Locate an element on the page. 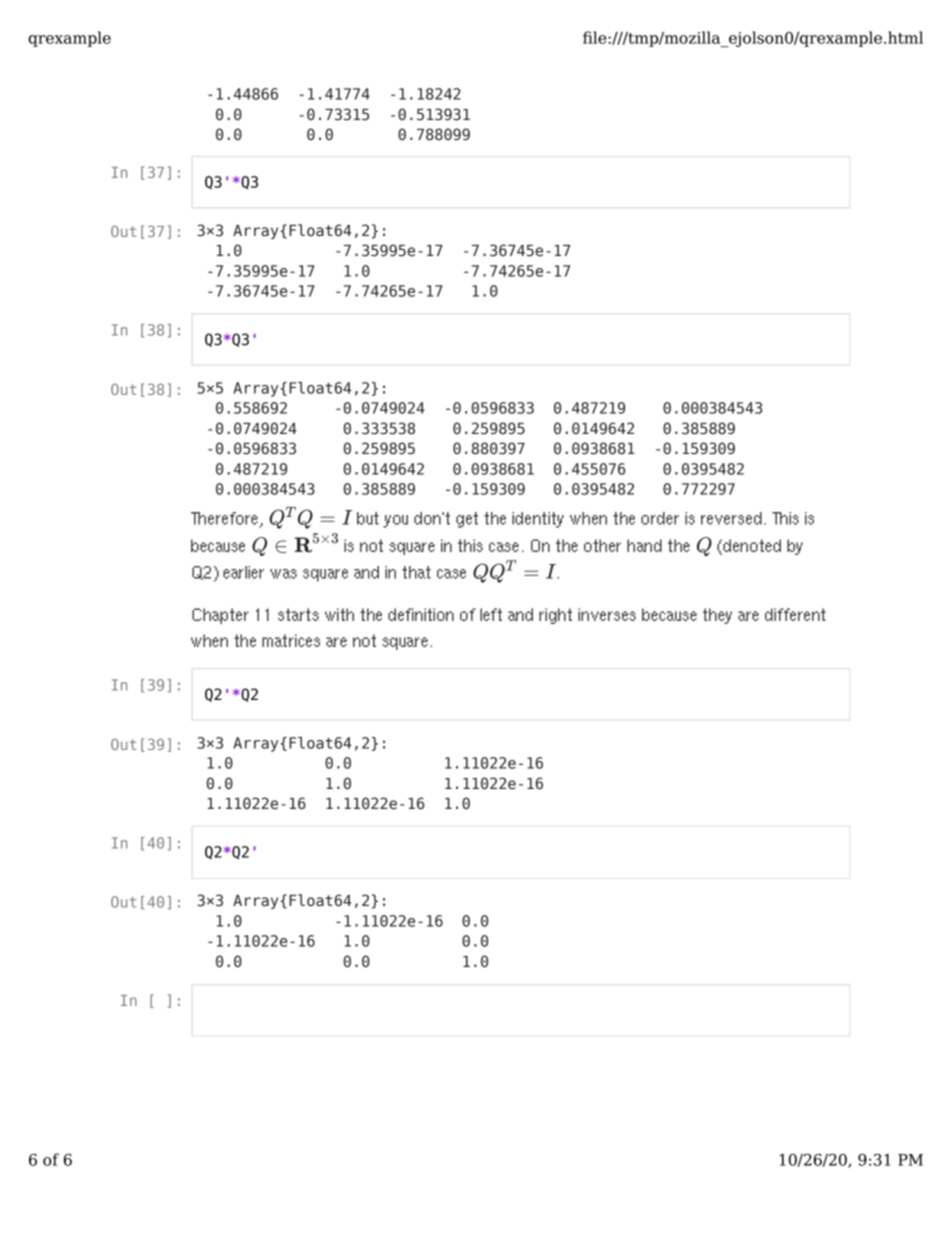  other is located at coordinates (602, 545).
